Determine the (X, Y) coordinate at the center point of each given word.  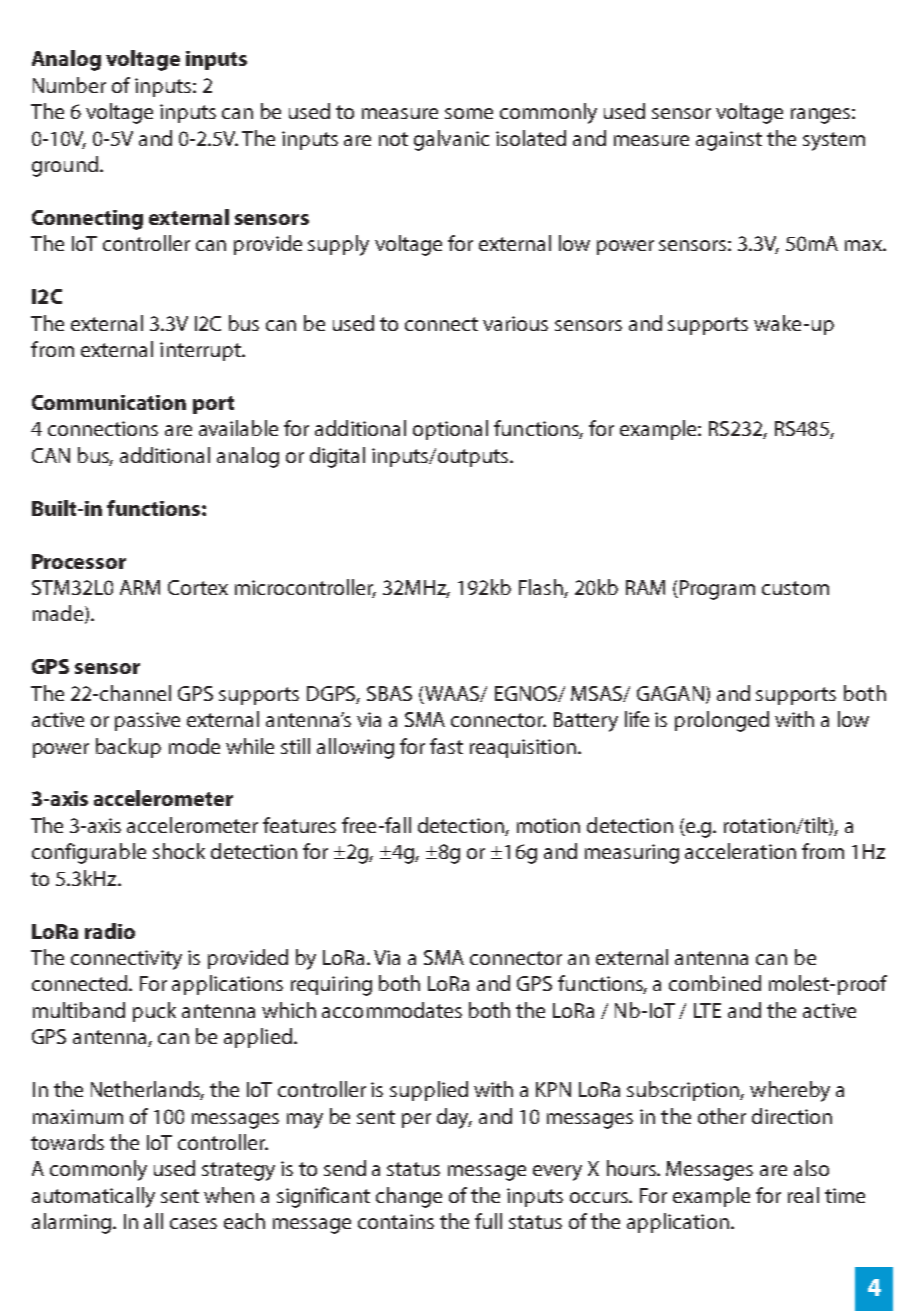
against (729, 141)
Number (69, 85)
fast (446, 746)
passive (147, 721)
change (409, 1197)
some (469, 113)
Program (717, 590)
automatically (93, 1197)
